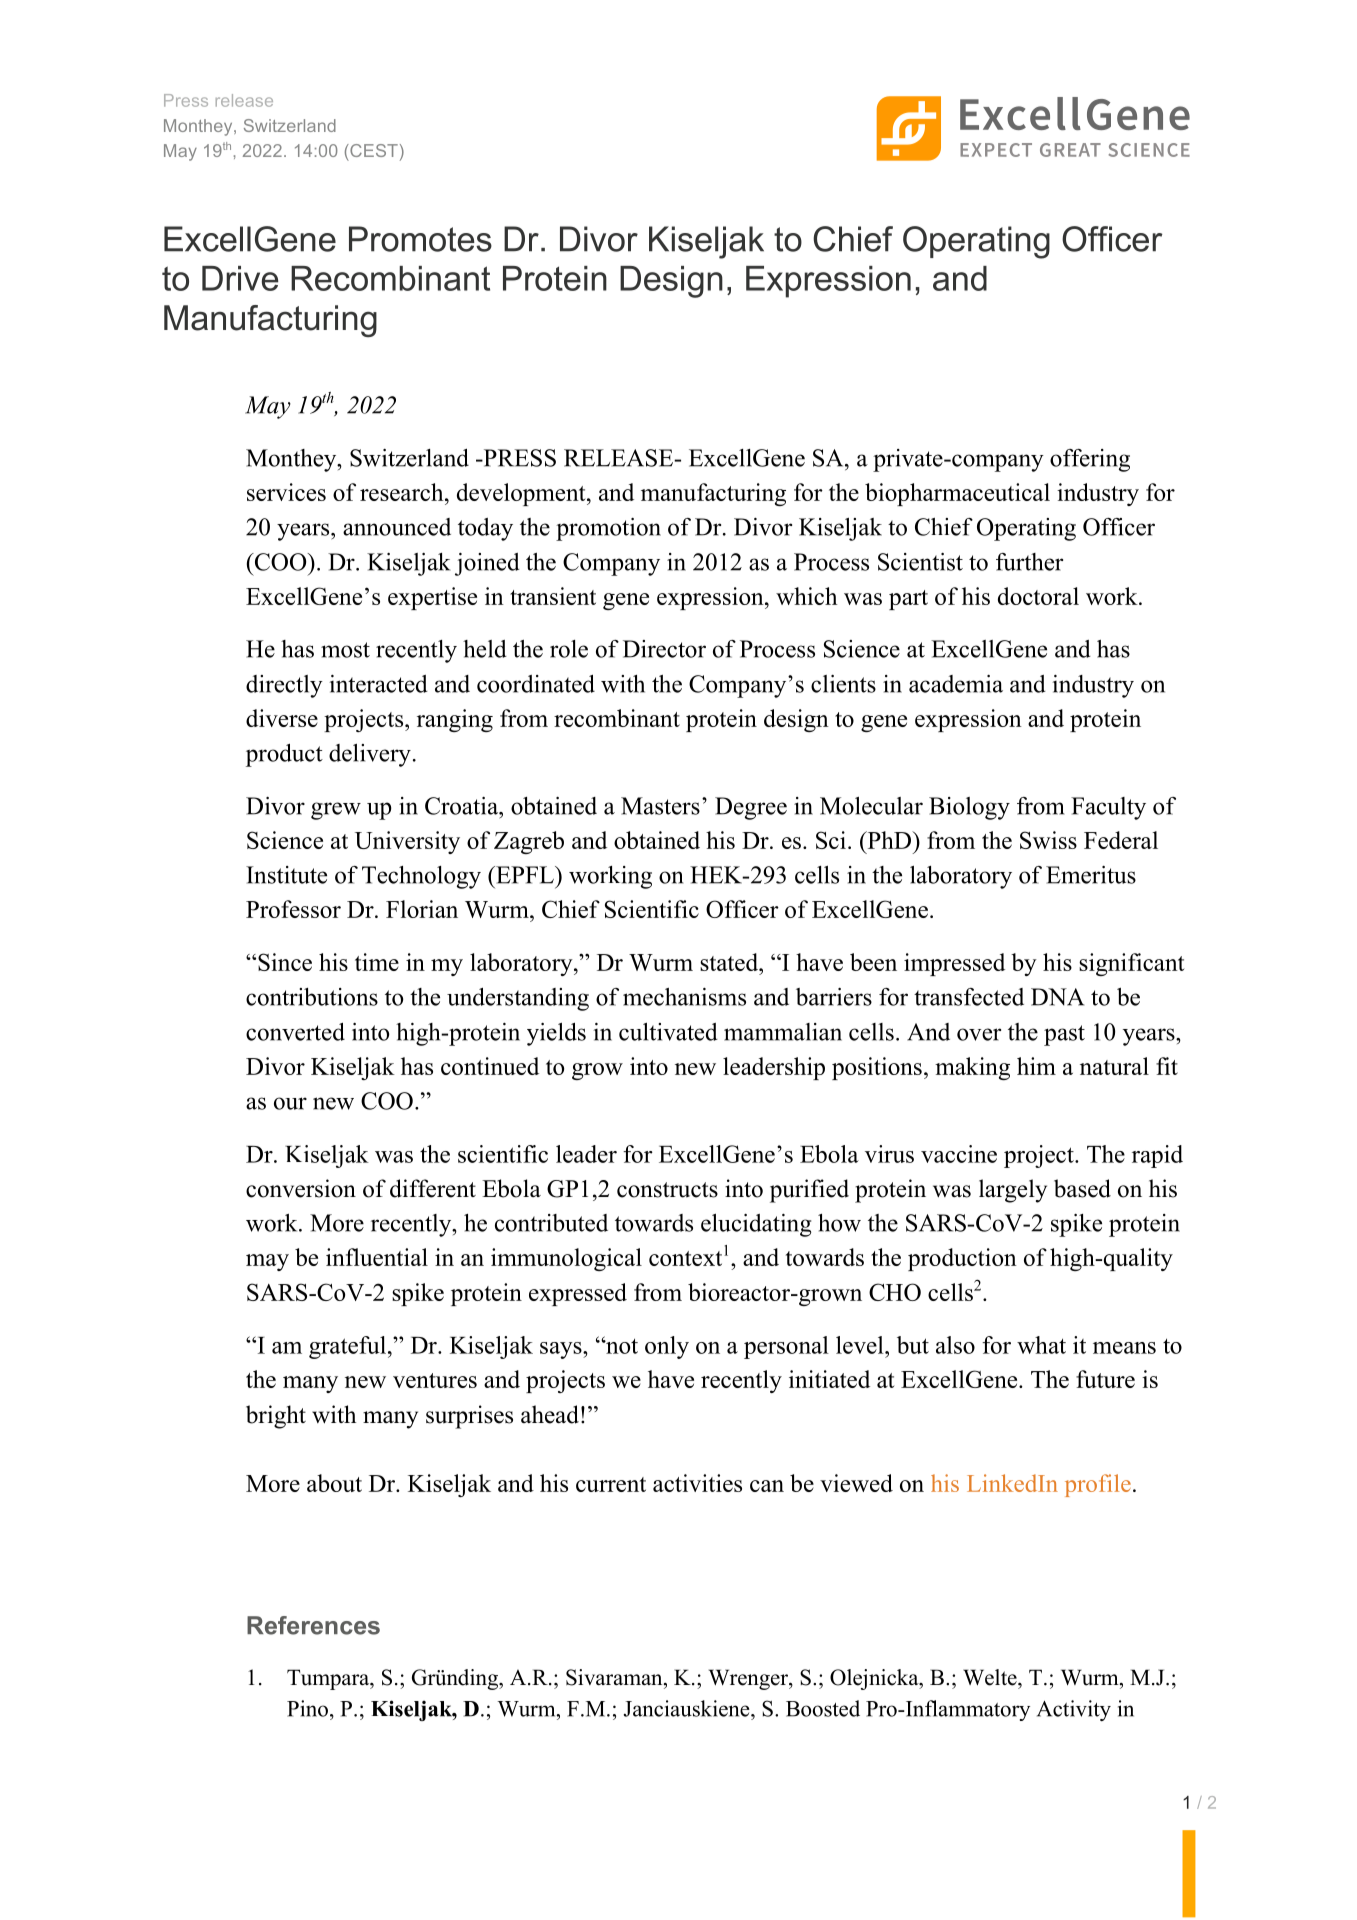  What do you see at coordinates (377, 962) in the screenshot?
I see `time` at bounding box center [377, 962].
